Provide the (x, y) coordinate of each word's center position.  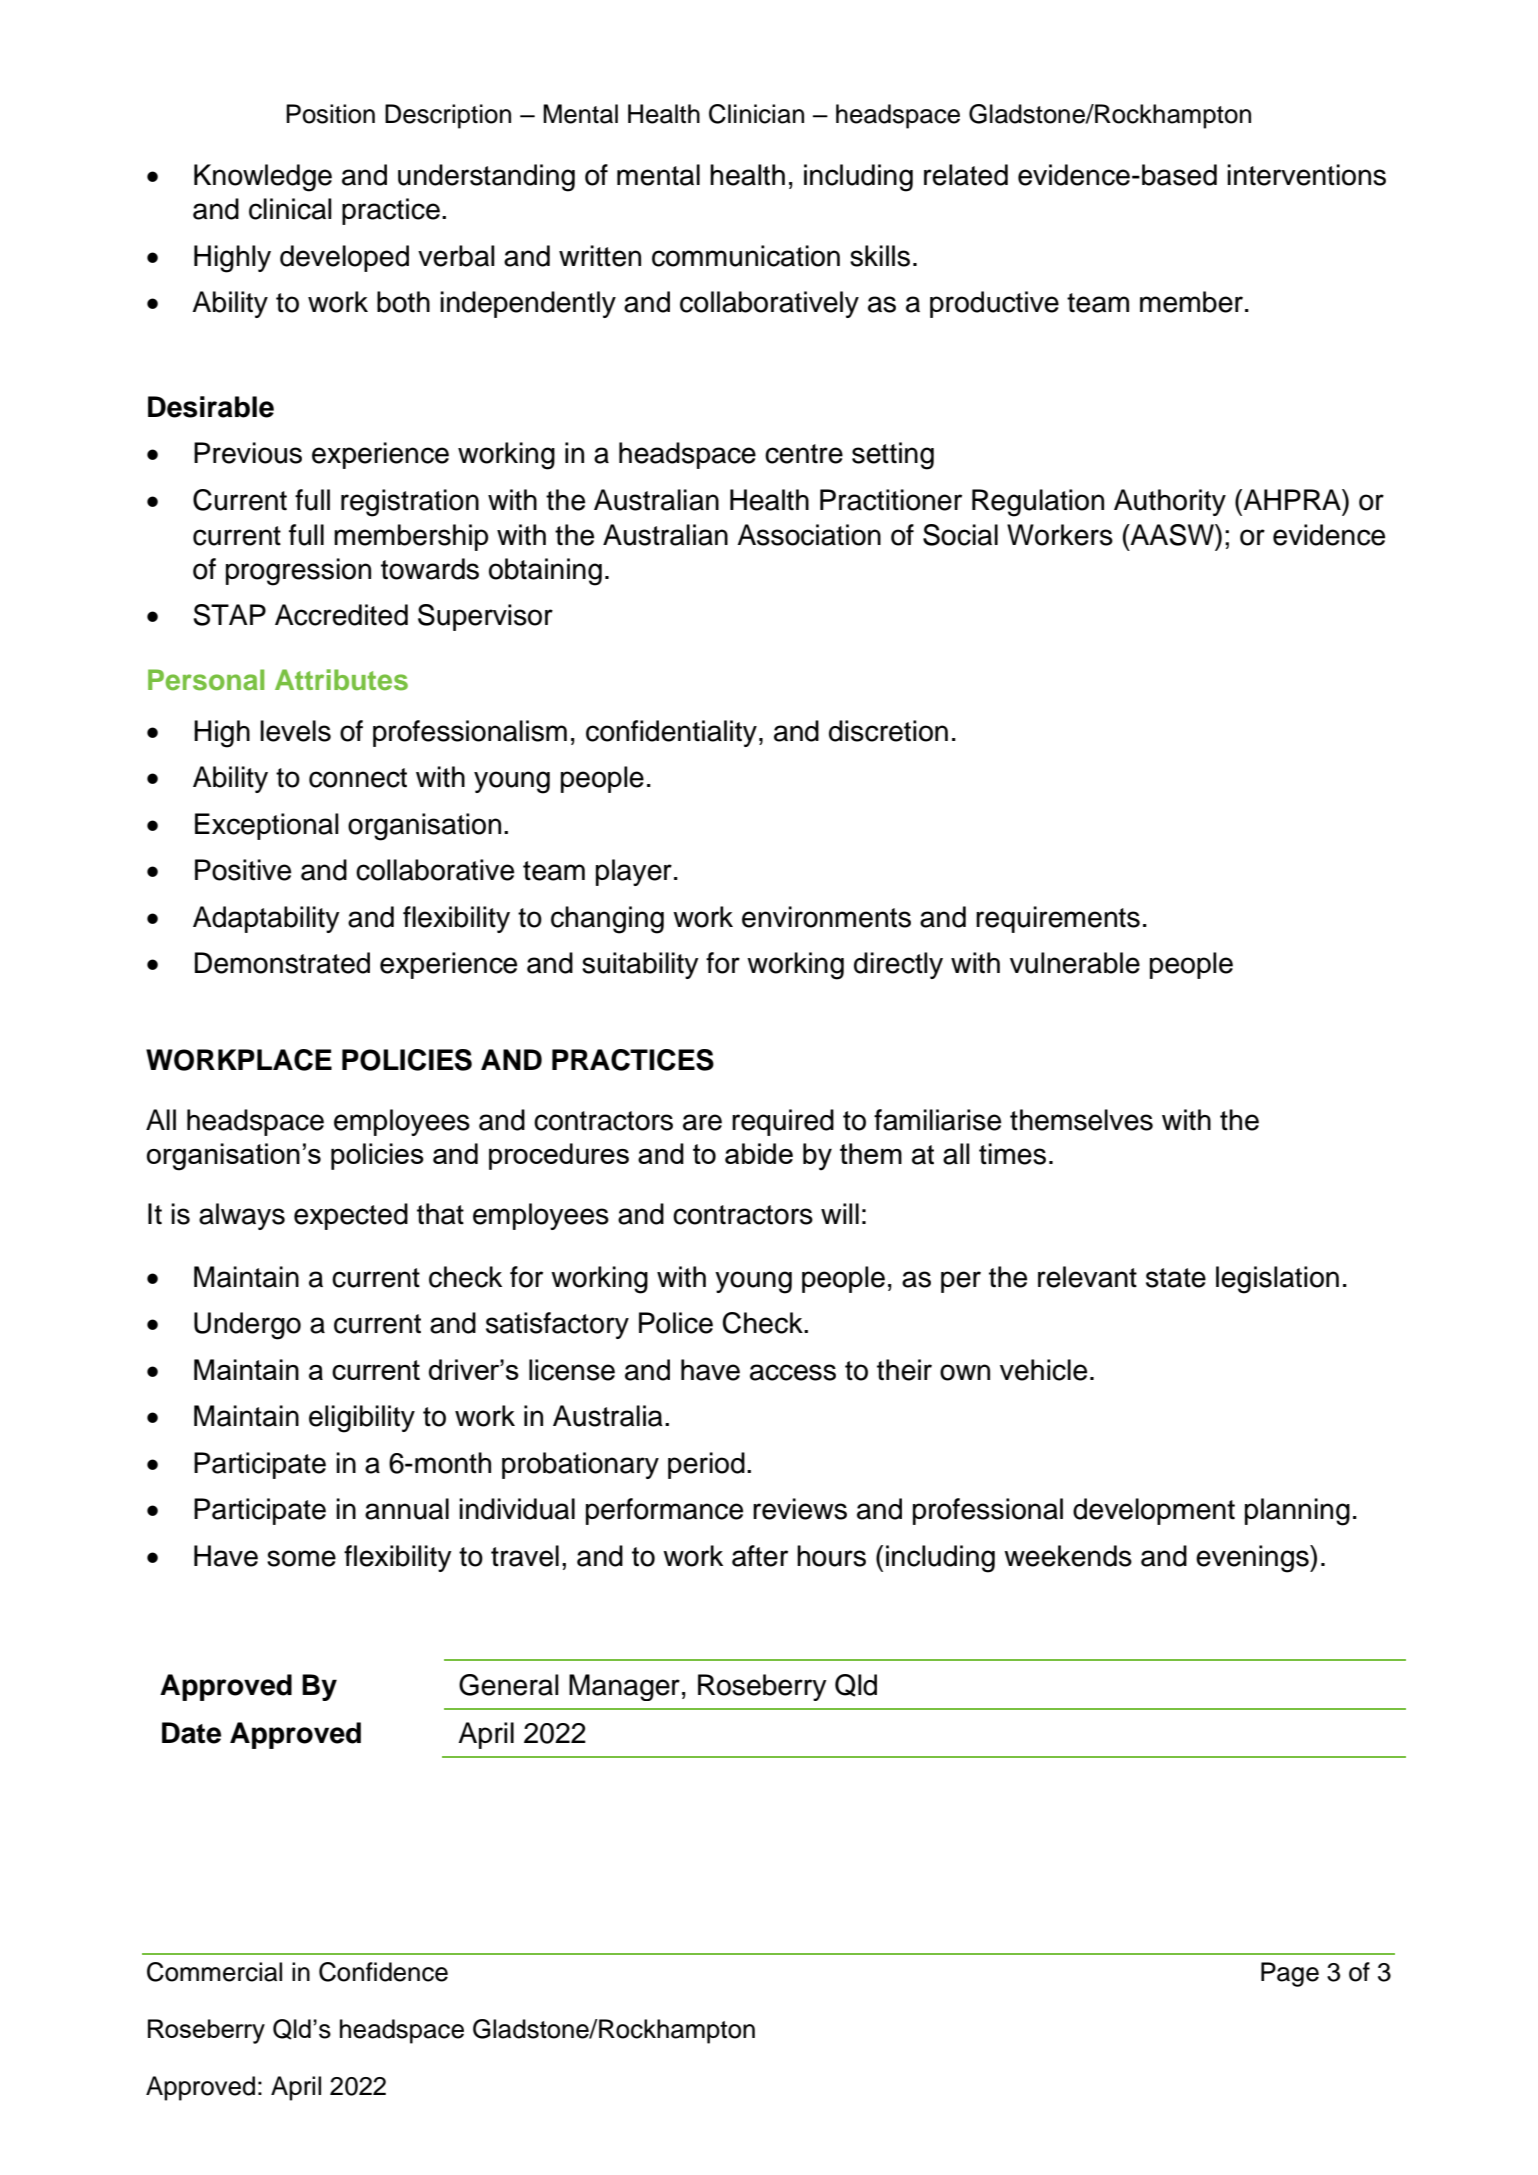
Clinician (756, 114)
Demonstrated (282, 963)
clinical (290, 209)
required (783, 1122)
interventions (1306, 175)
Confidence (383, 1972)
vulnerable (1075, 963)
